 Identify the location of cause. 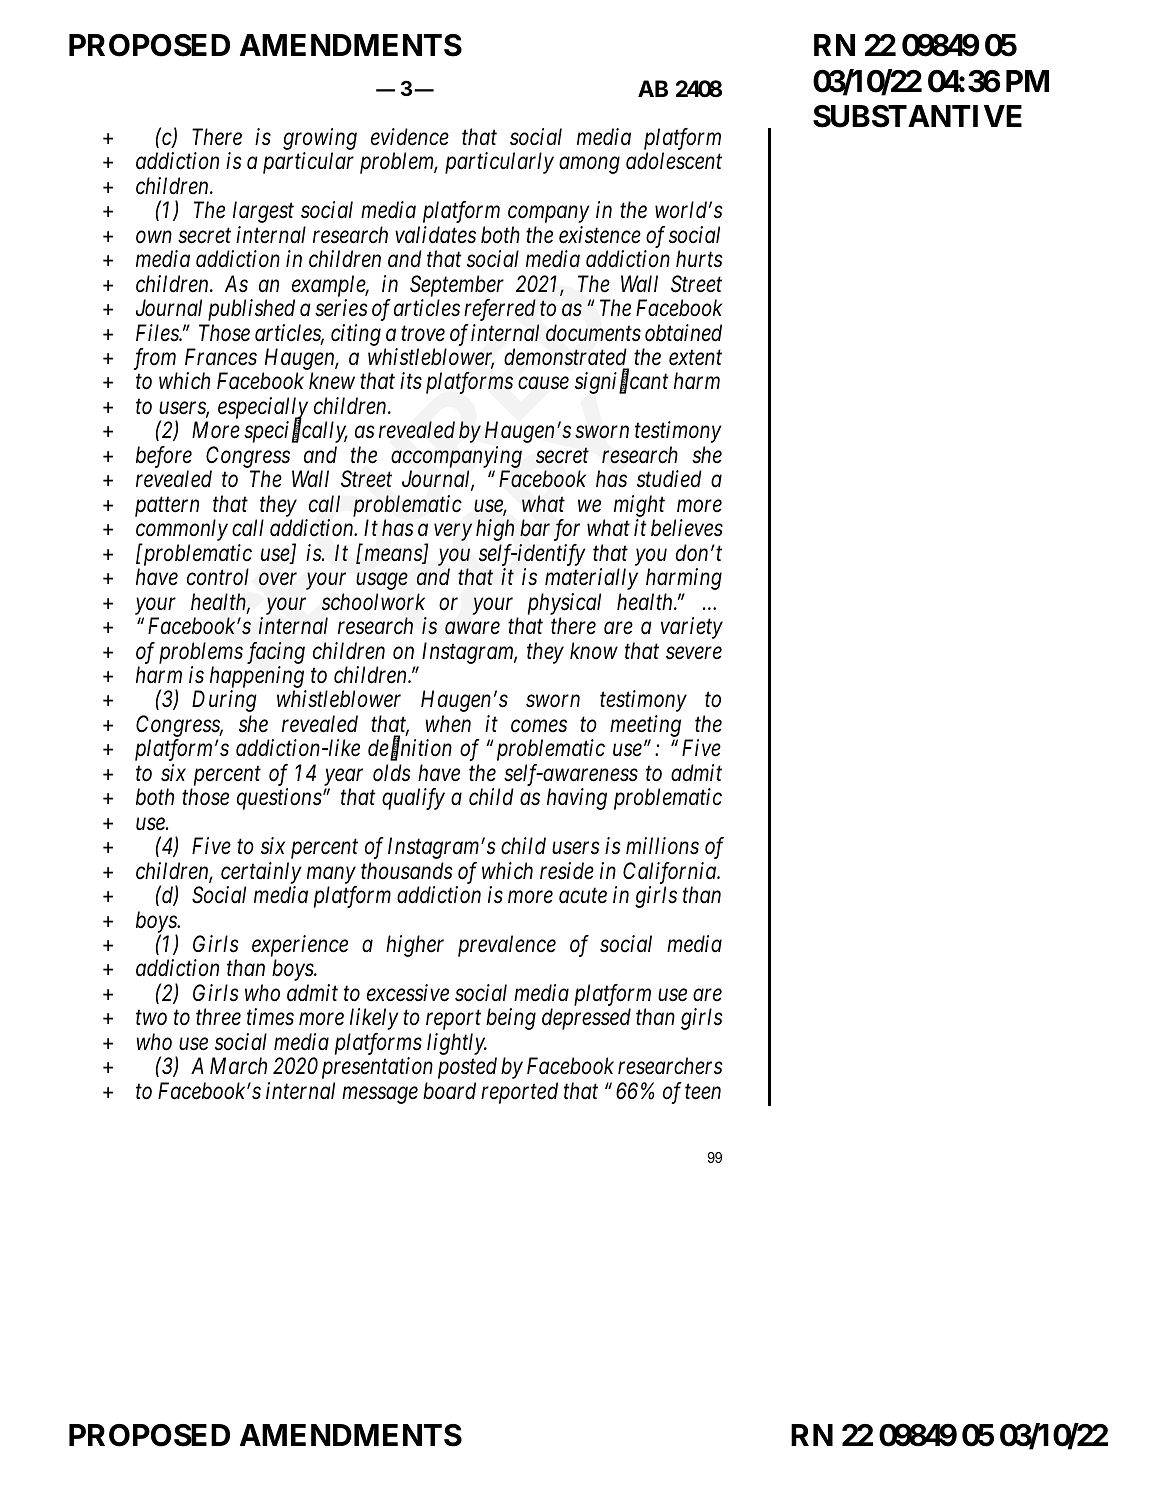
(543, 384).
